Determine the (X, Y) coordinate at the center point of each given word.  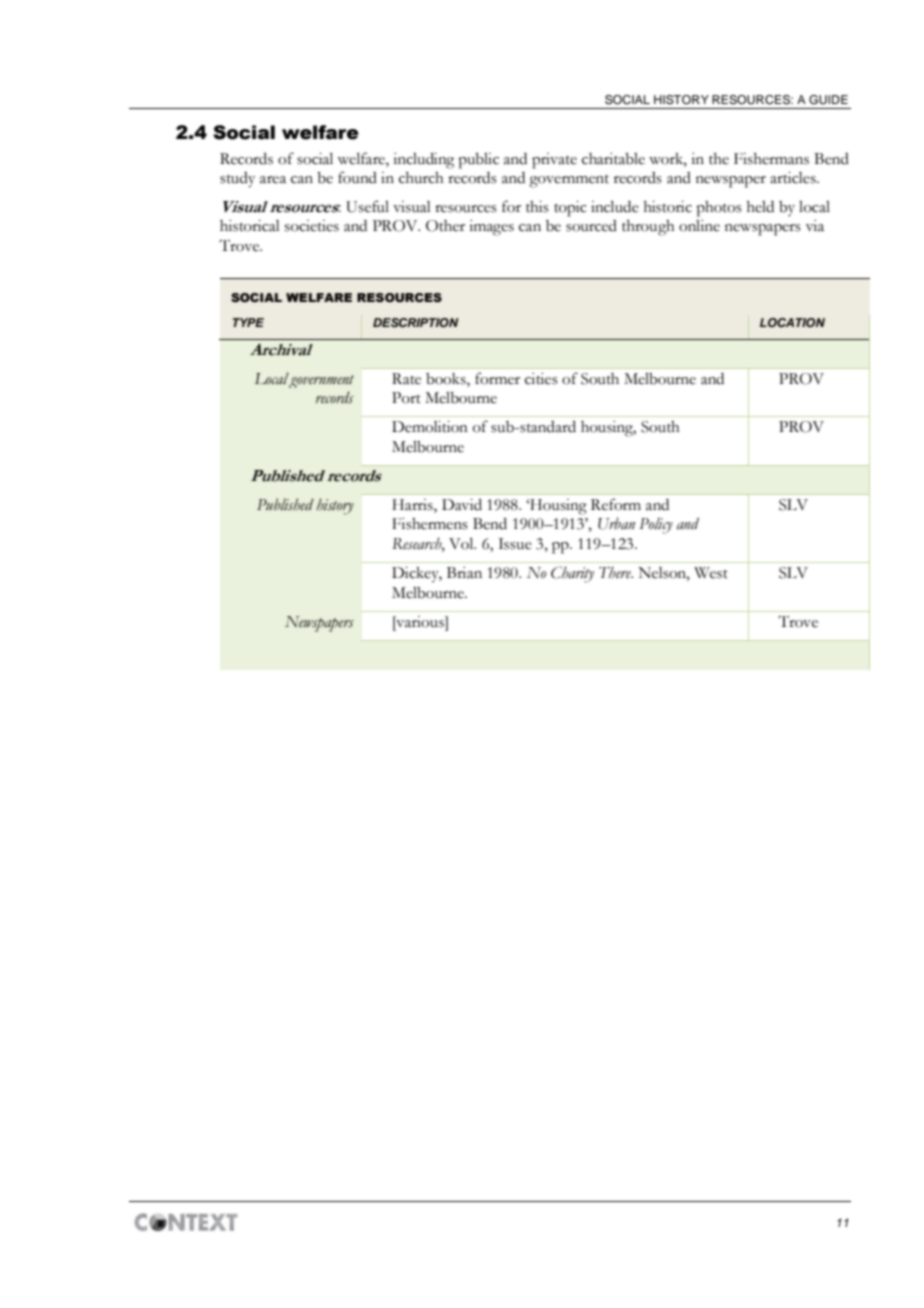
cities (541, 379)
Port (406, 398)
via (815, 226)
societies (312, 226)
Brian (464, 573)
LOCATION (792, 323)
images (491, 228)
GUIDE (828, 100)
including (423, 161)
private (554, 161)
